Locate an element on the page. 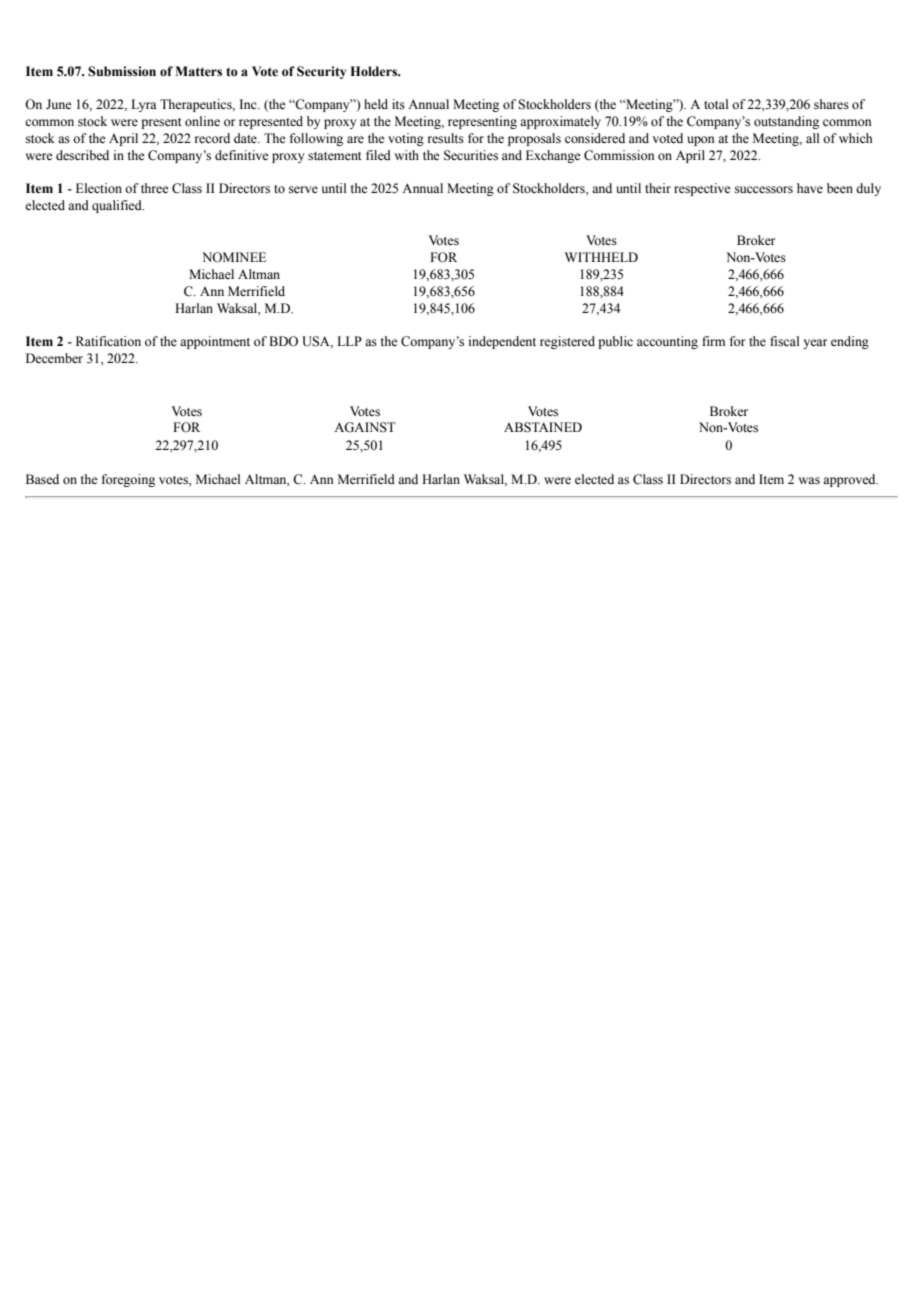  Ratification is located at coordinates (108, 341).
